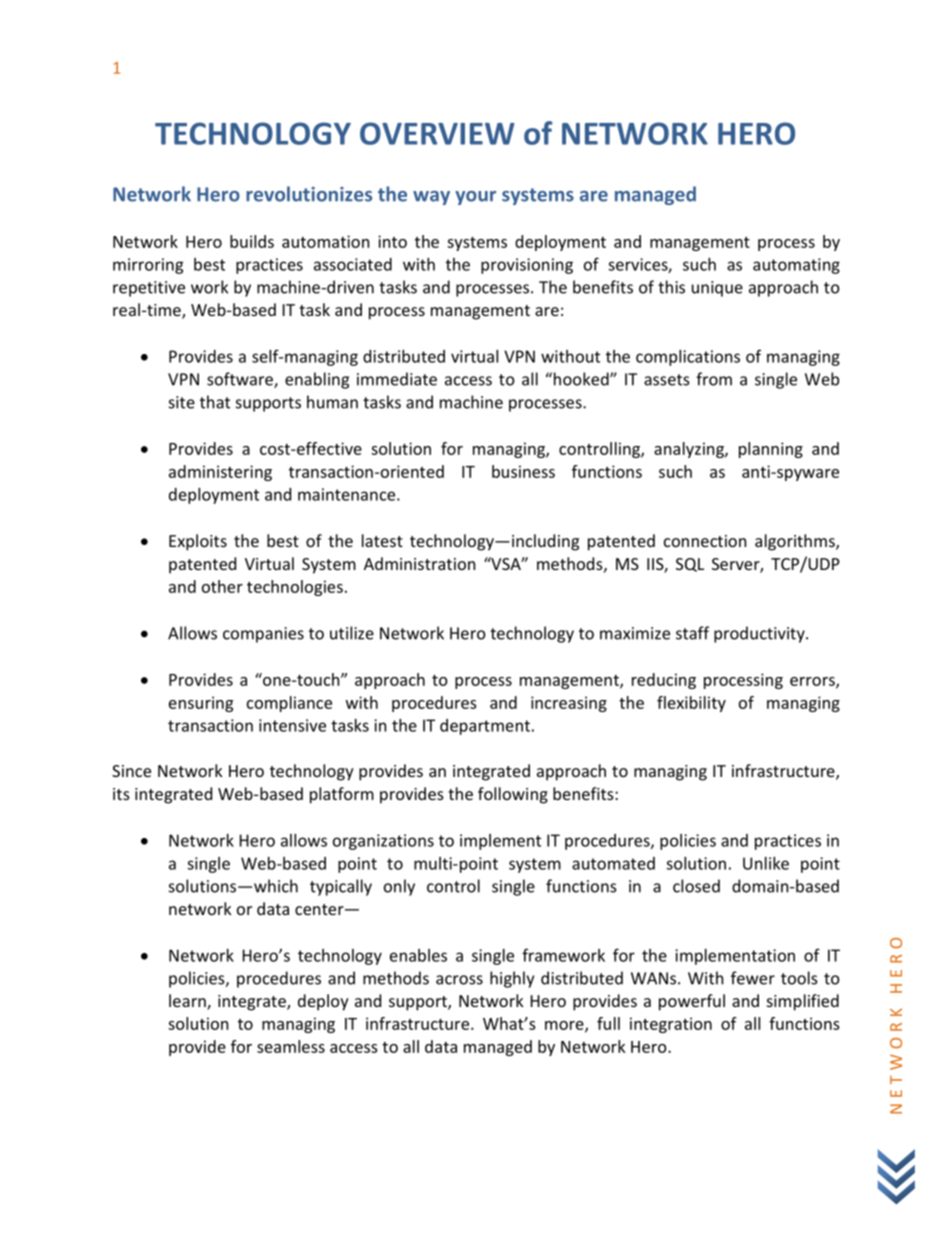 This page has width=952, height=1233. Describe the element at coordinates (459, 980) in the page. I see `across` at that location.
